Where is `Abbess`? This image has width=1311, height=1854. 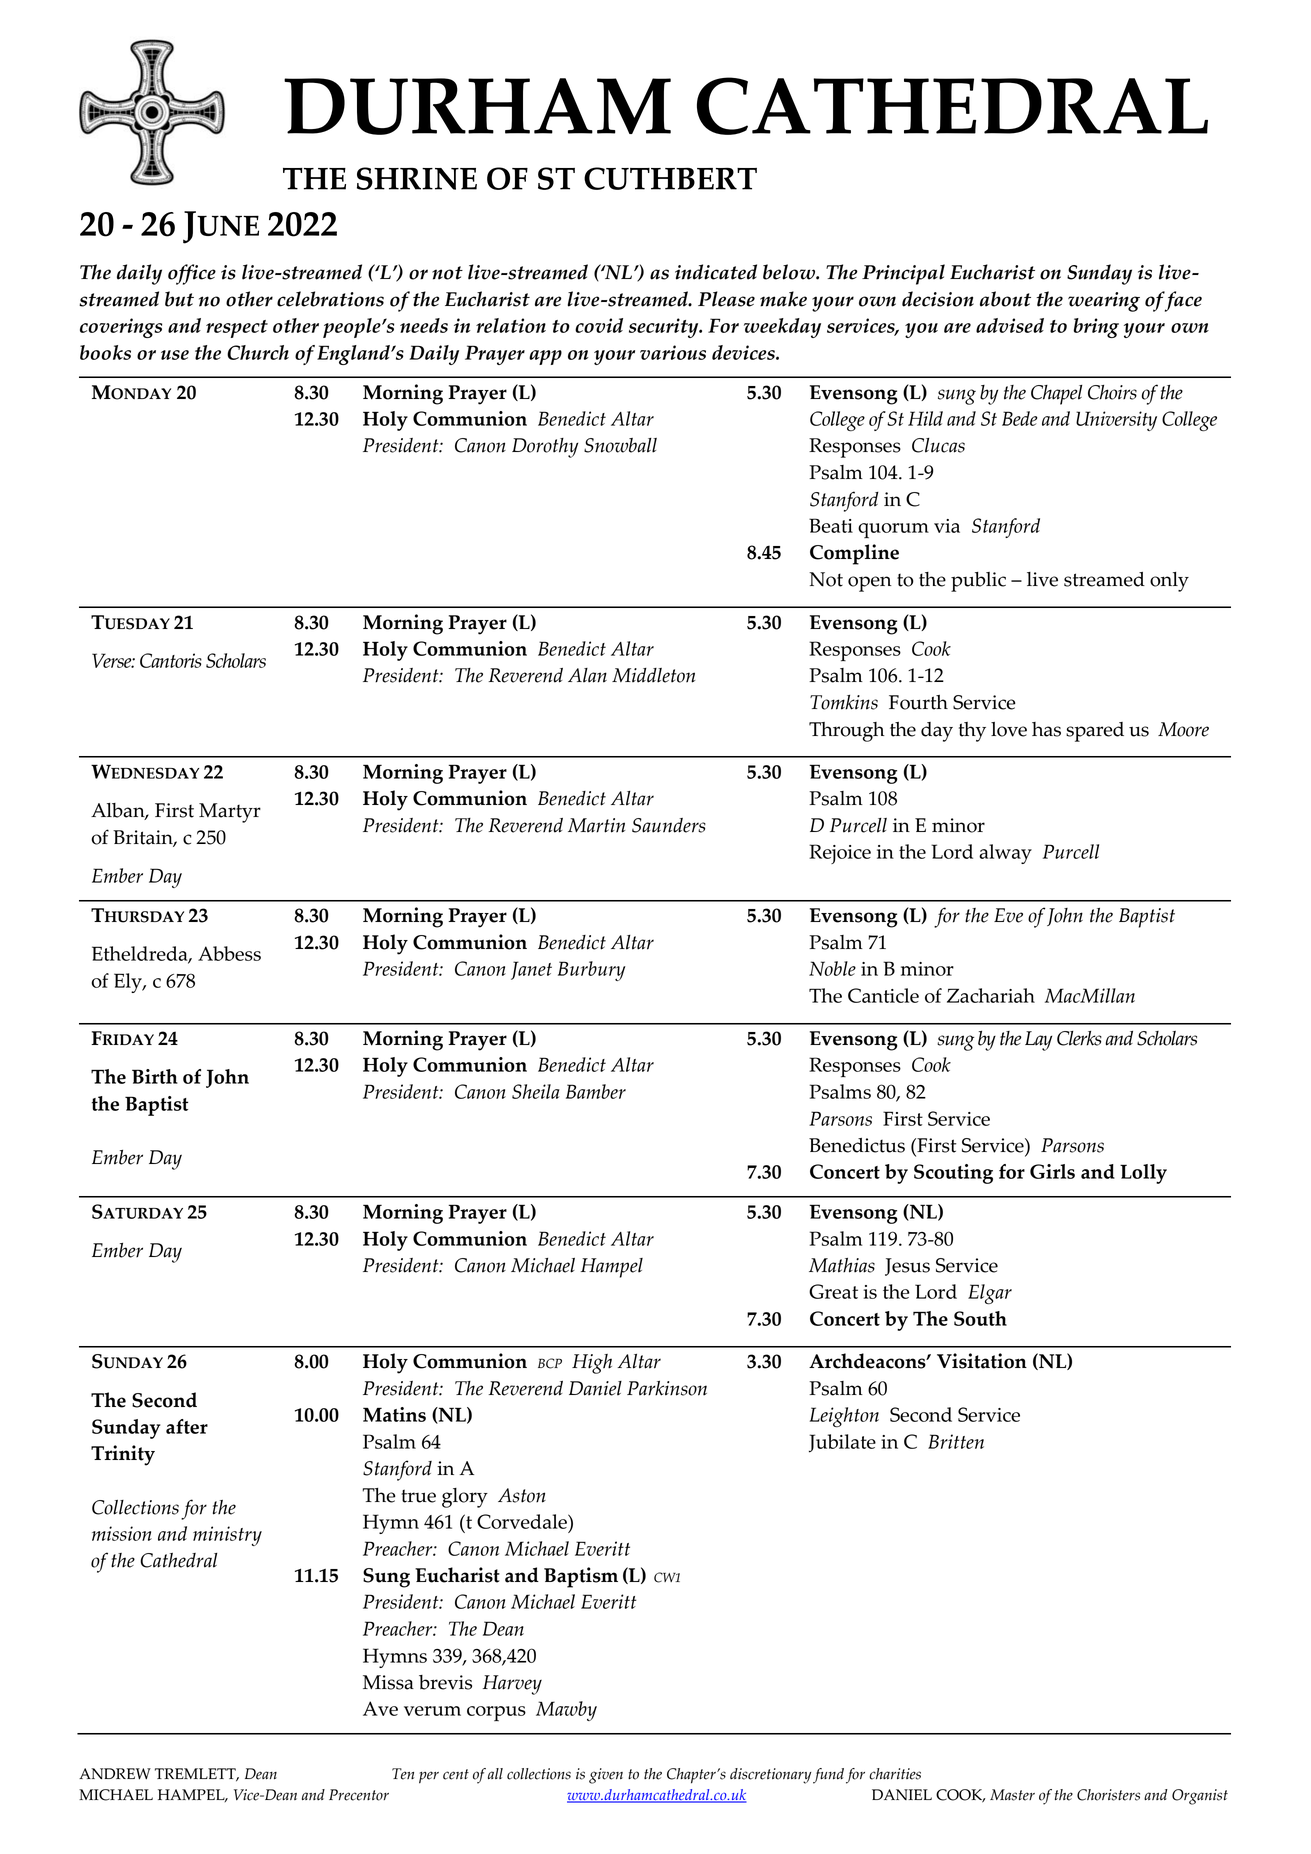 Abbess is located at coordinates (229, 953).
